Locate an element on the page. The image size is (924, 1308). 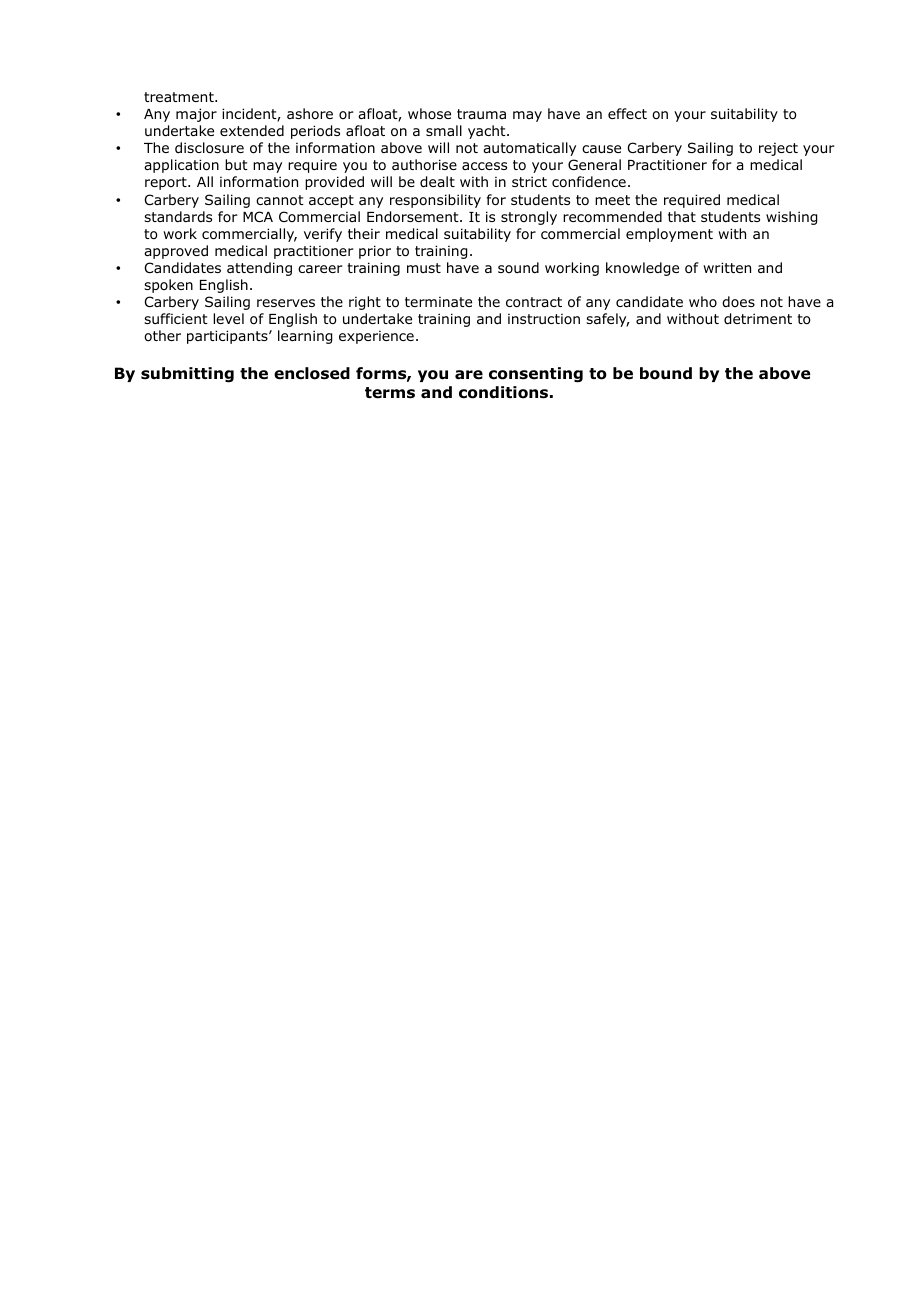
submitting is located at coordinates (187, 375).
